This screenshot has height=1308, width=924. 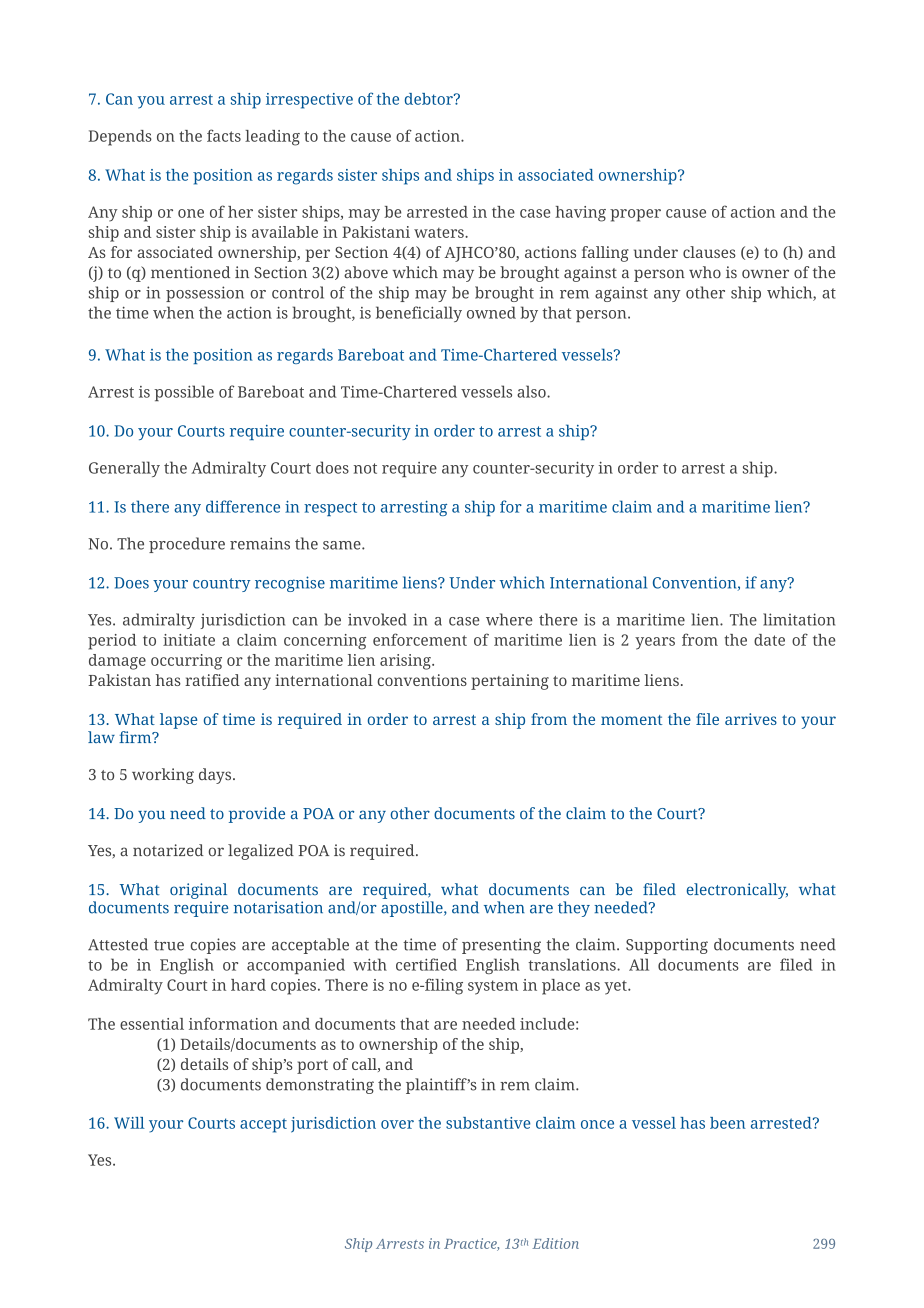 What do you see at coordinates (635, 215) in the screenshot?
I see `proper` at bounding box center [635, 215].
